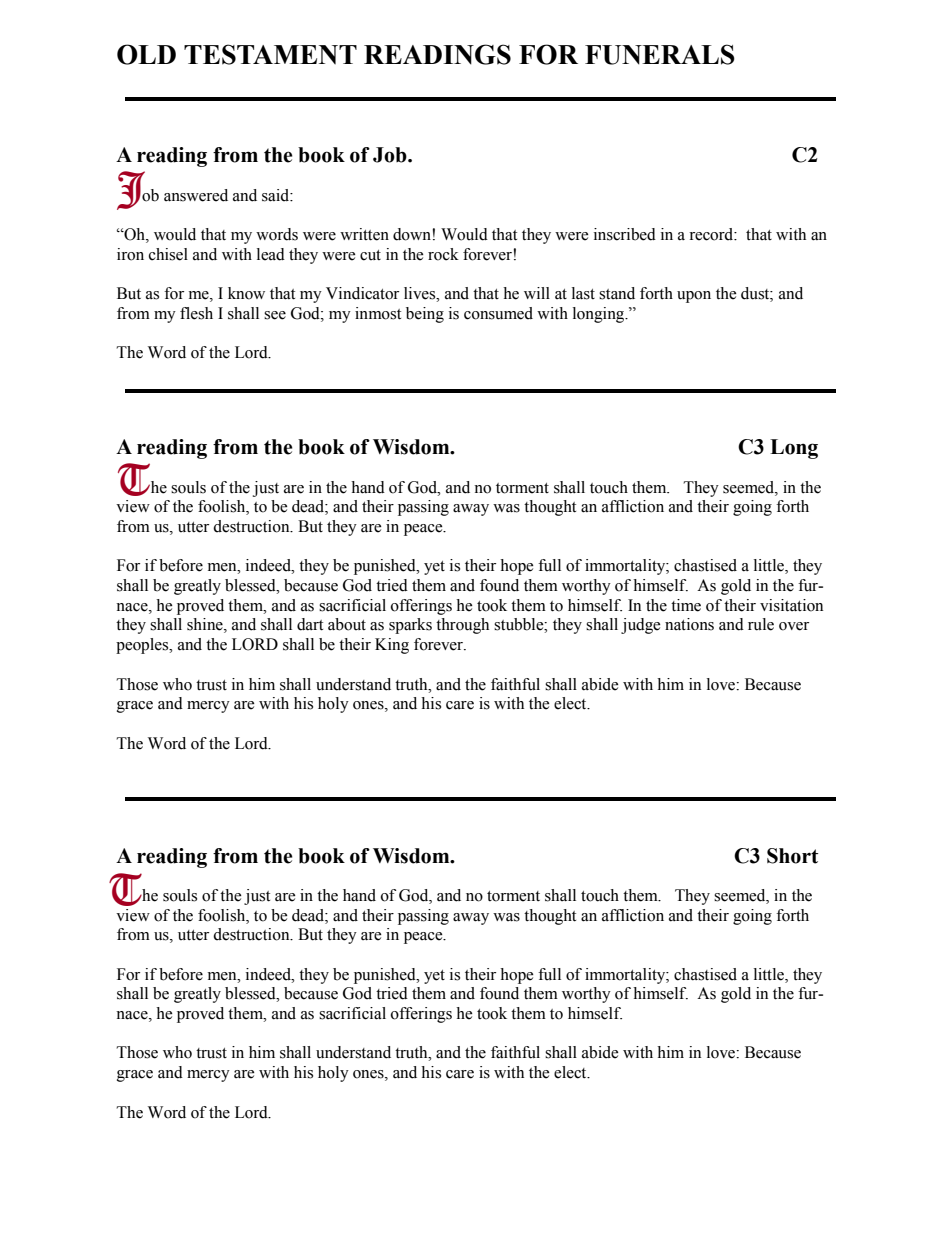  What do you see at coordinates (391, 155) in the screenshot?
I see `Job` at bounding box center [391, 155].
